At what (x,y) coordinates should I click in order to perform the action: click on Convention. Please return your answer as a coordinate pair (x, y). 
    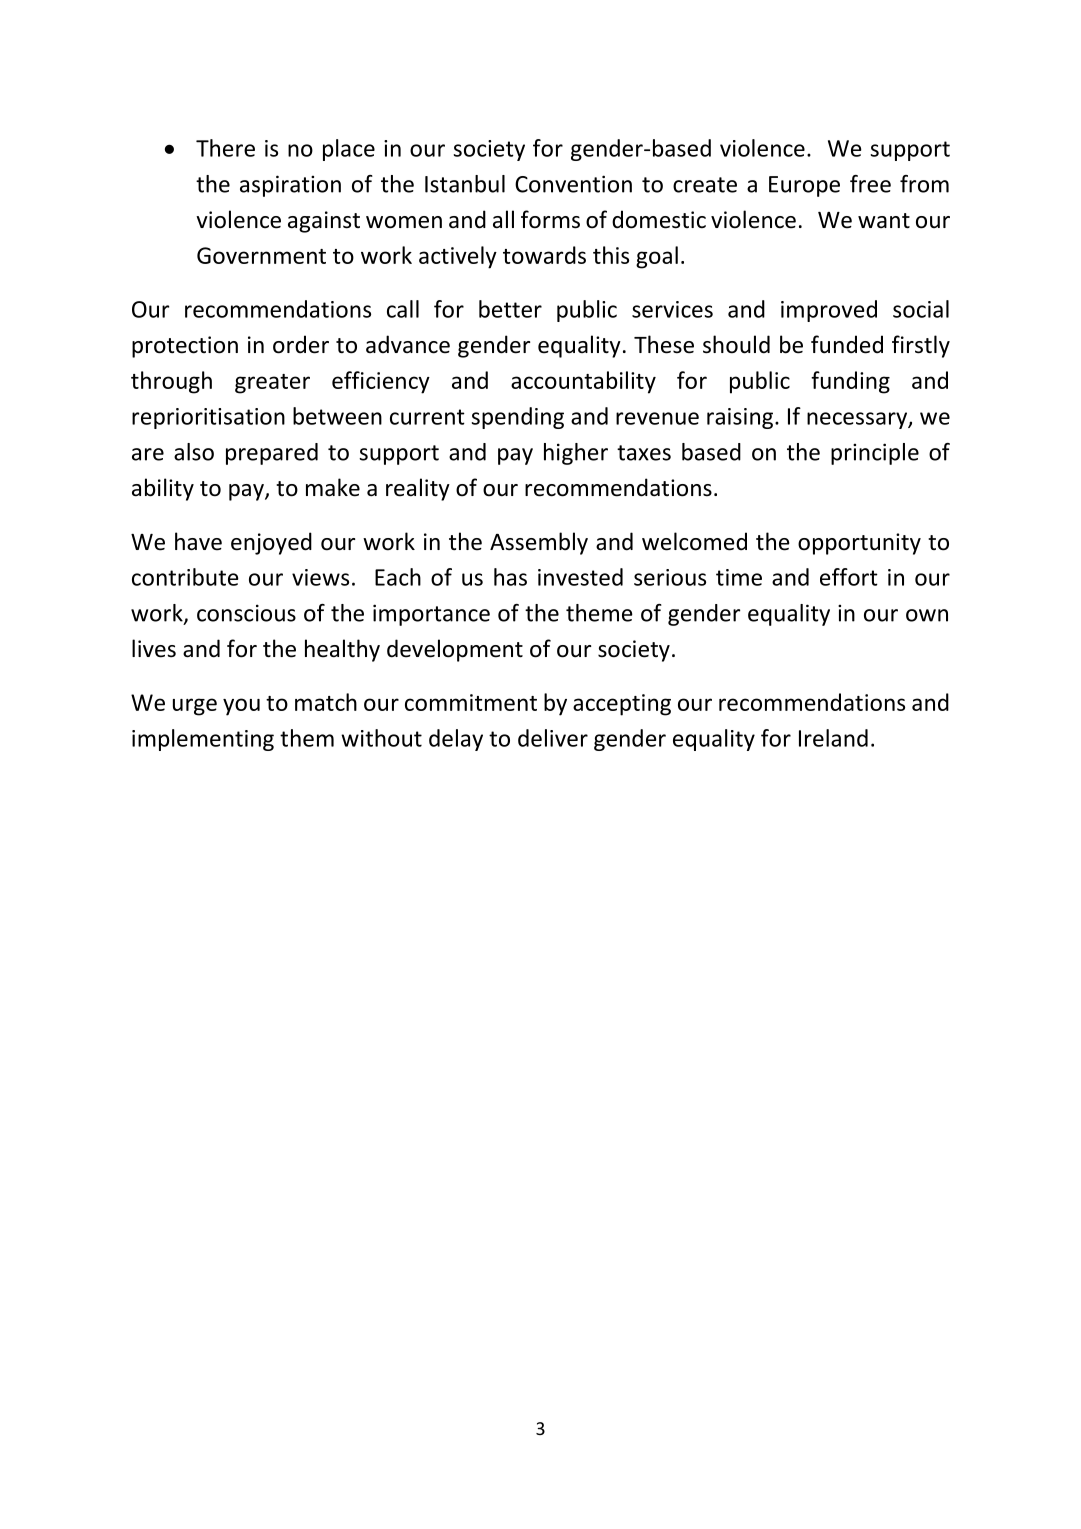
    Looking at the image, I should click on (573, 184).
